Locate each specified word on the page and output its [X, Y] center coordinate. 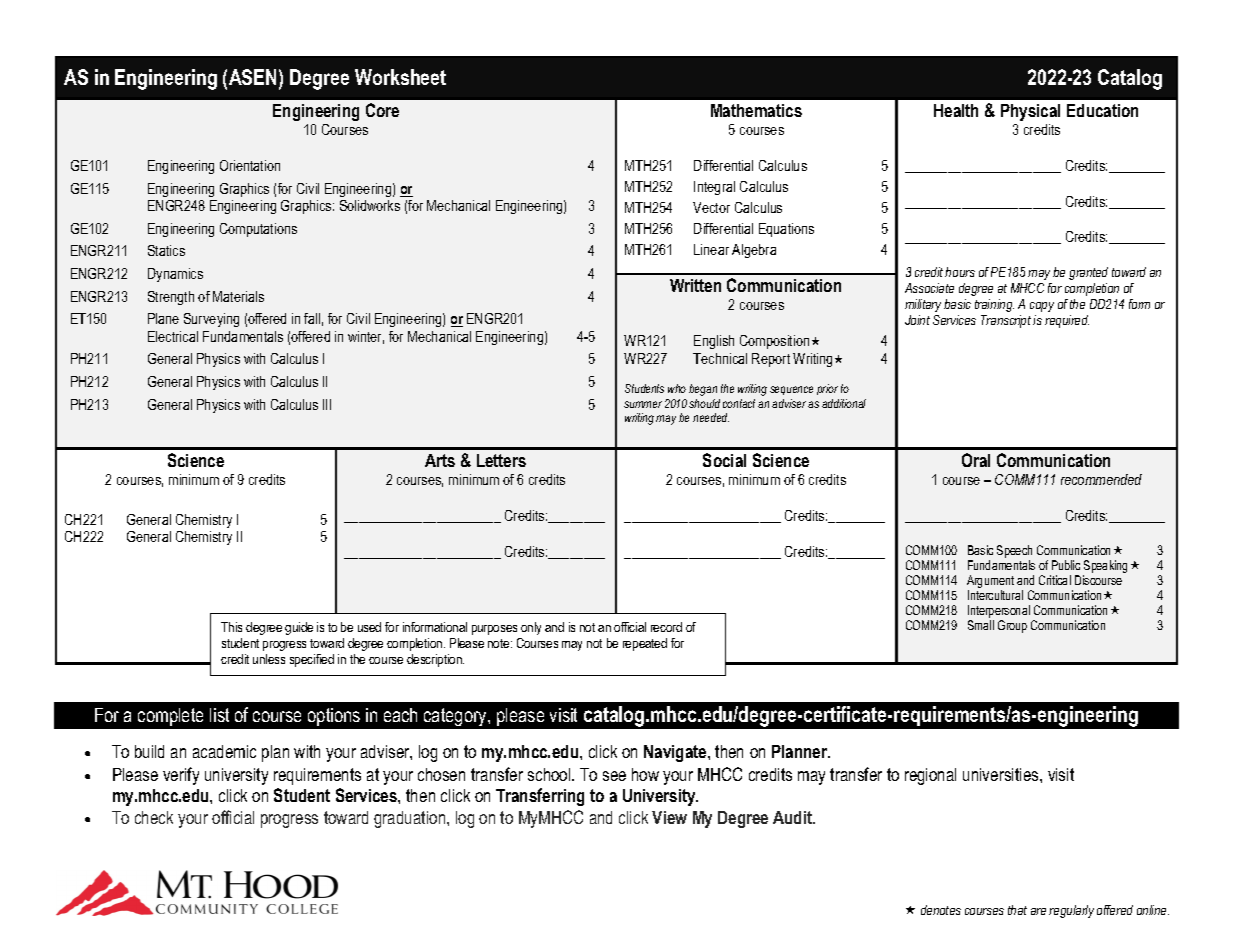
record [666, 627]
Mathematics [756, 110]
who [677, 388]
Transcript [1006, 321]
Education [1102, 110]
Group [1012, 626]
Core [382, 110]
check [154, 817]
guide [299, 628]
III [327, 404]
